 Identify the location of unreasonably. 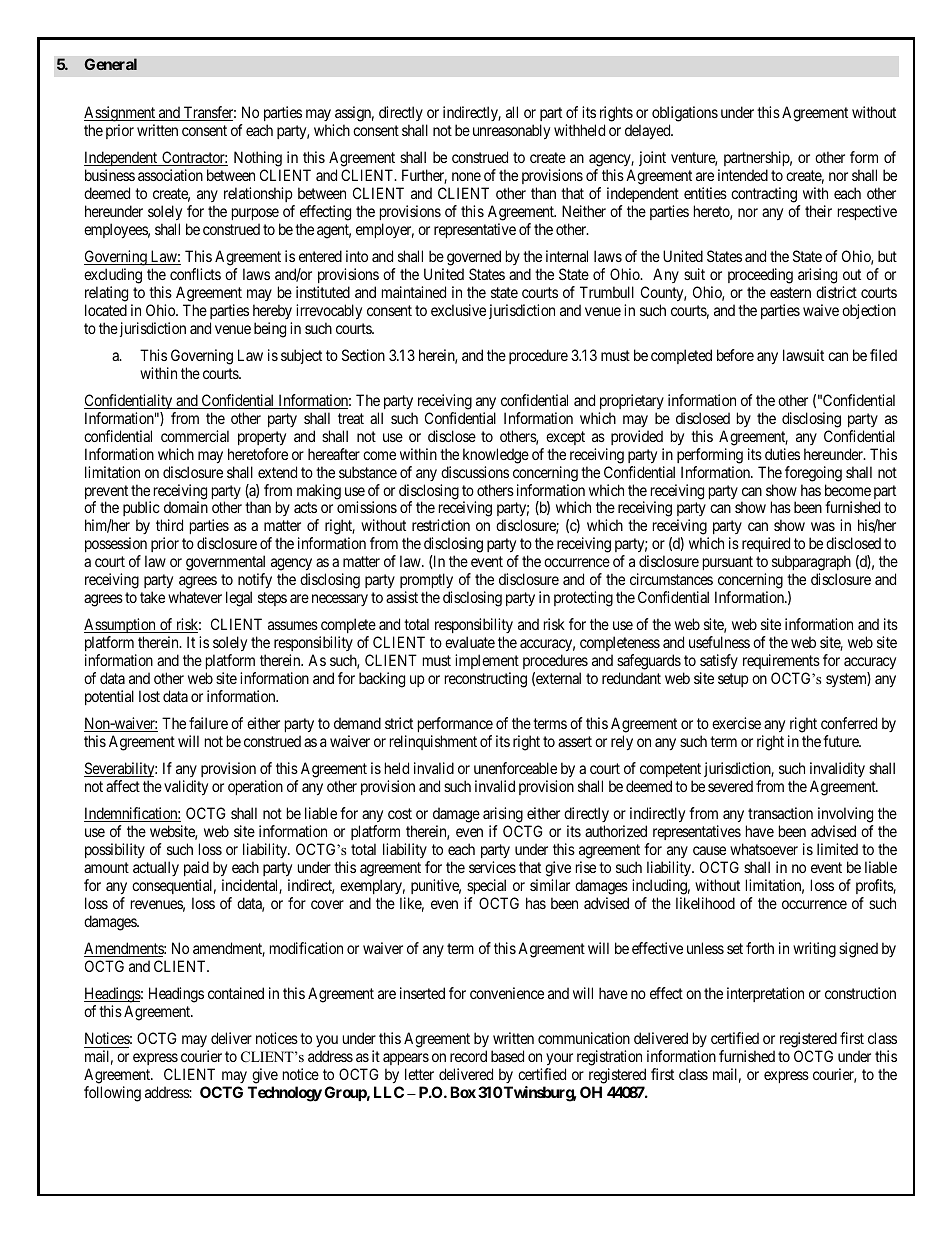
(511, 131).
